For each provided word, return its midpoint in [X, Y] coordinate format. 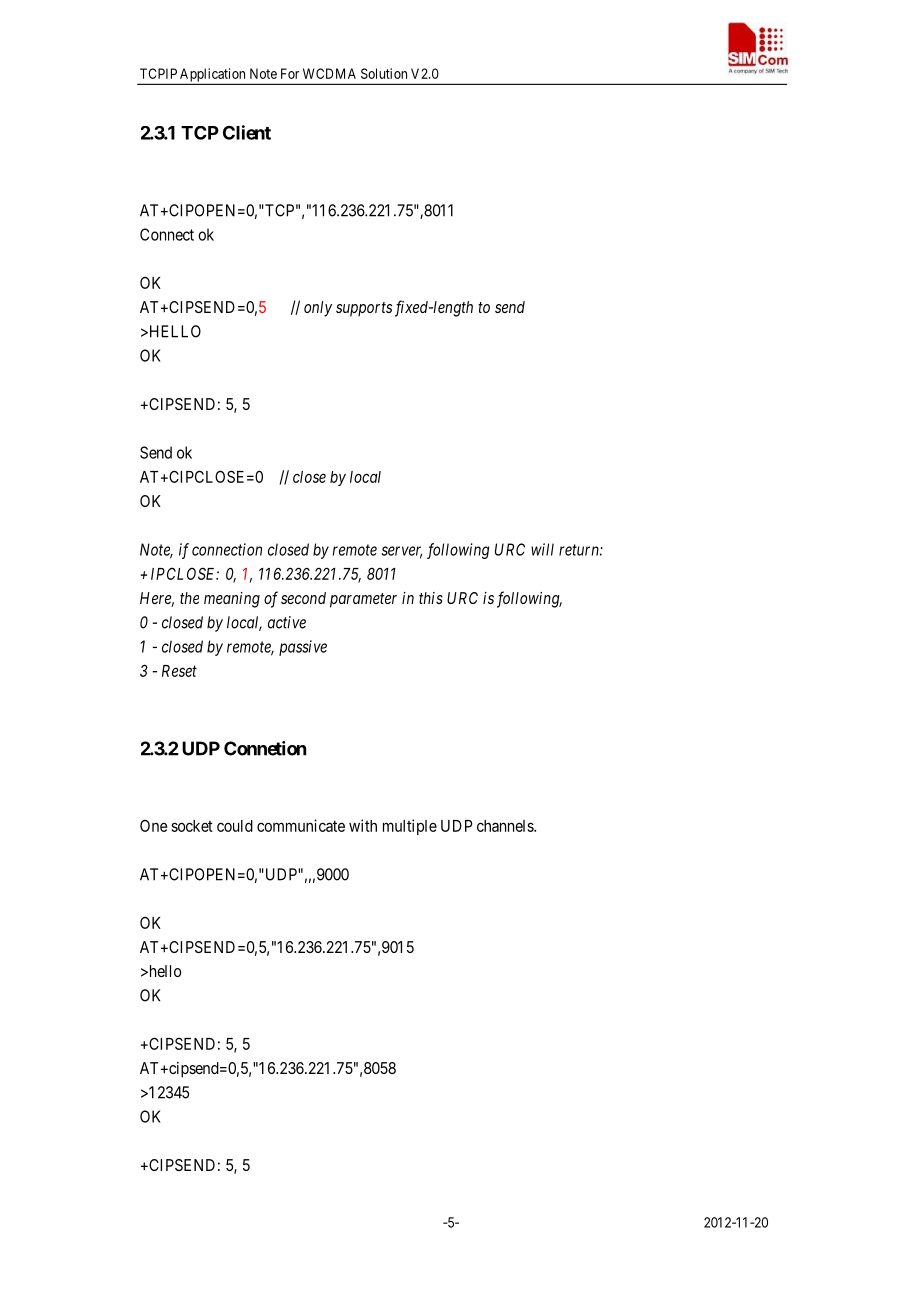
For [290, 73]
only [318, 309]
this [431, 598]
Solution [384, 73]
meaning [232, 600]
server [401, 552]
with [363, 825]
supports [364, 309]
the [189, 598]
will [542, 549]
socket [192, 826]
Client [247, 132]
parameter [363, 600]
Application [213, 76]
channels [506, 826]
